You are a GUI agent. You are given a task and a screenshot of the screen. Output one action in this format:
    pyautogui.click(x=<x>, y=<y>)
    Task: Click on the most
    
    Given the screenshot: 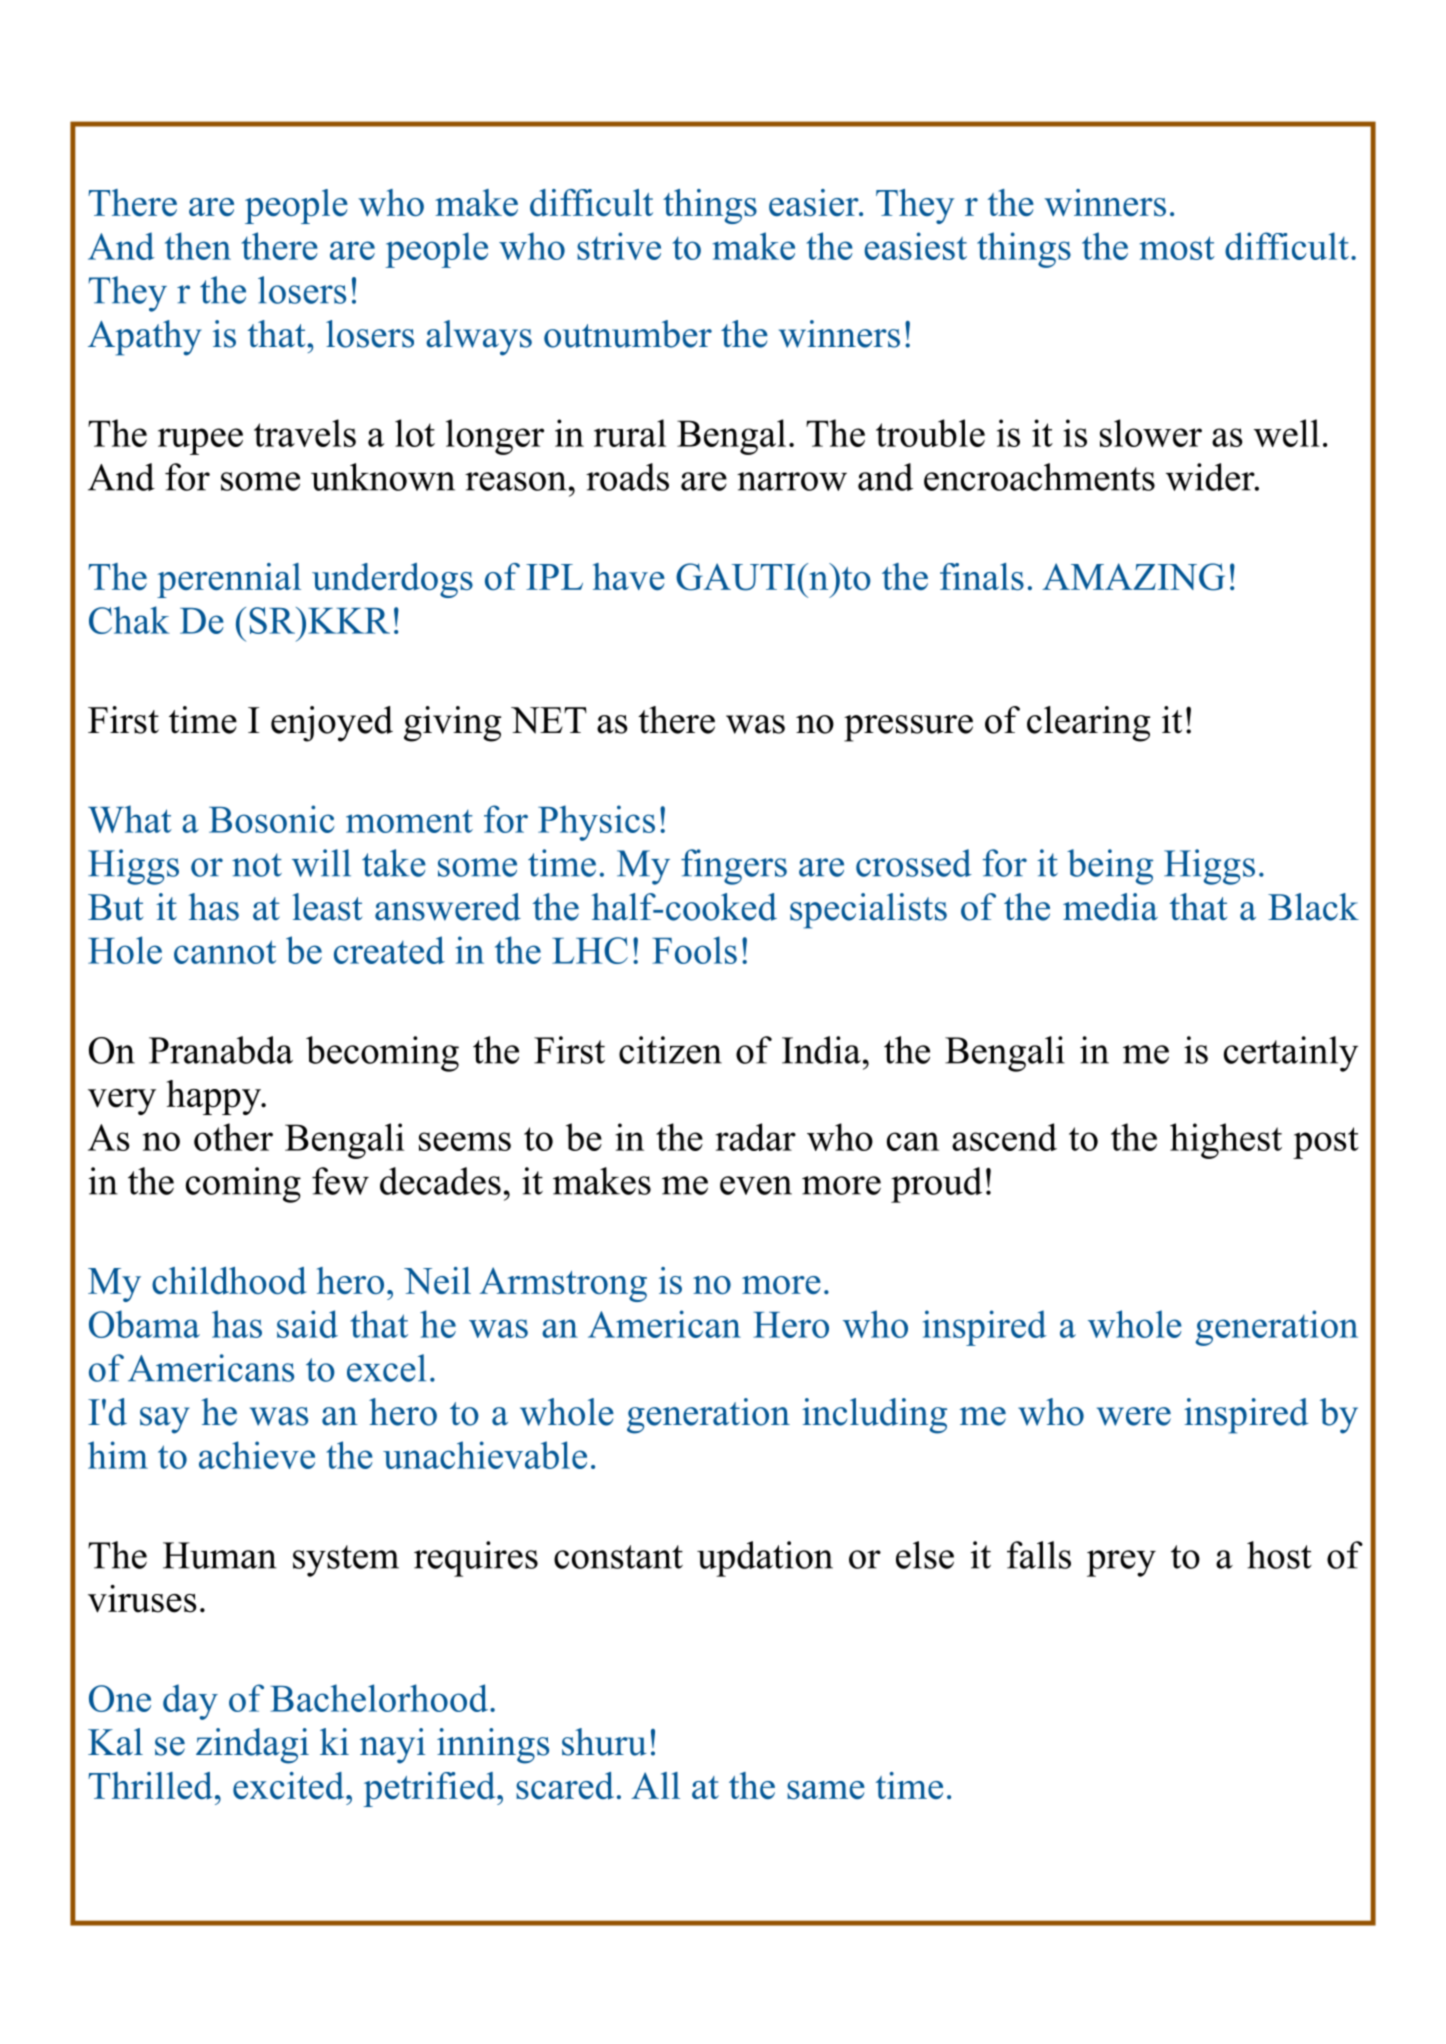 What is the action you would take?
    pyautogui.click(x=1177, y=248)
